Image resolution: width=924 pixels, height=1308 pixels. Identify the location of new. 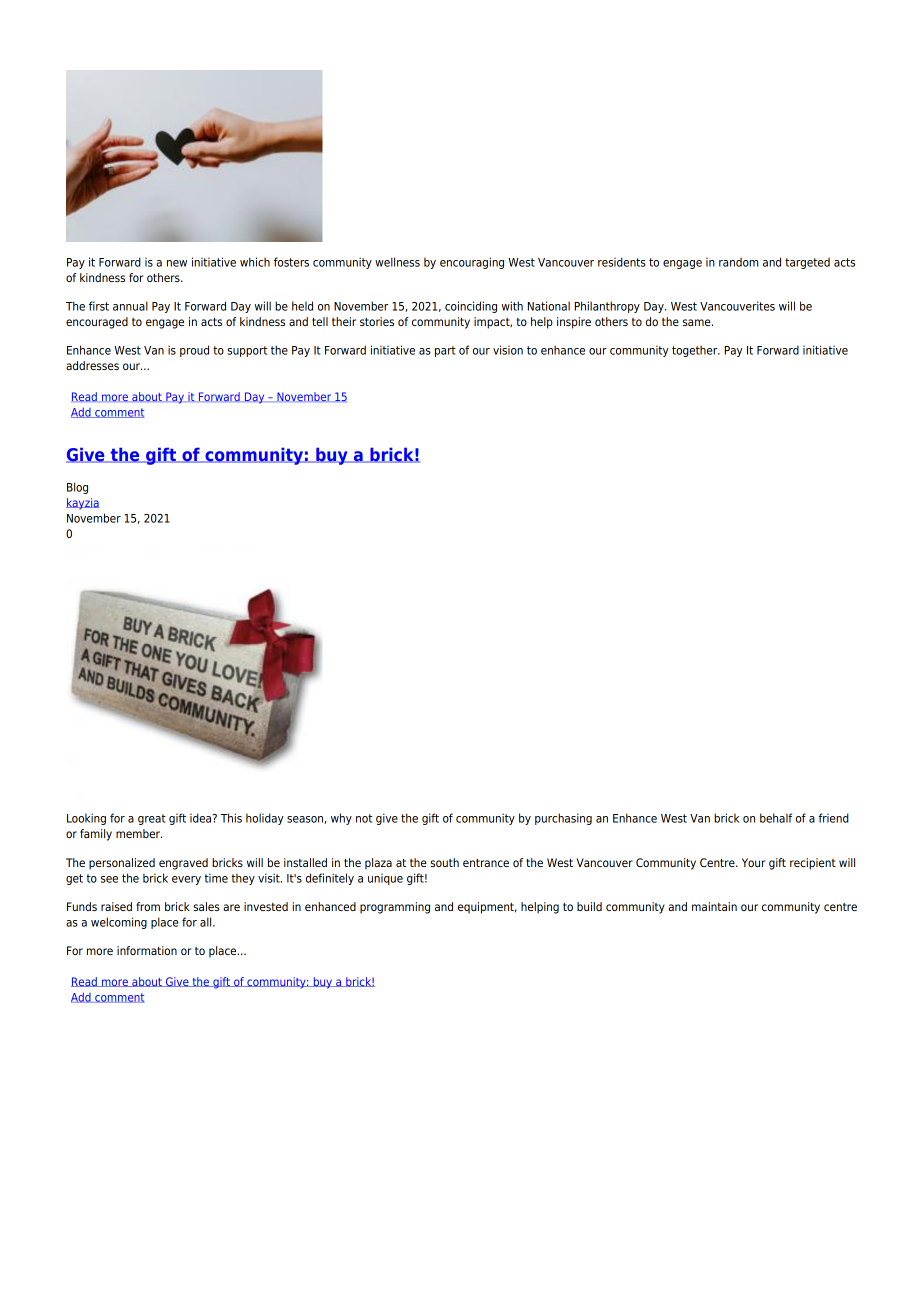
(177, 263).
